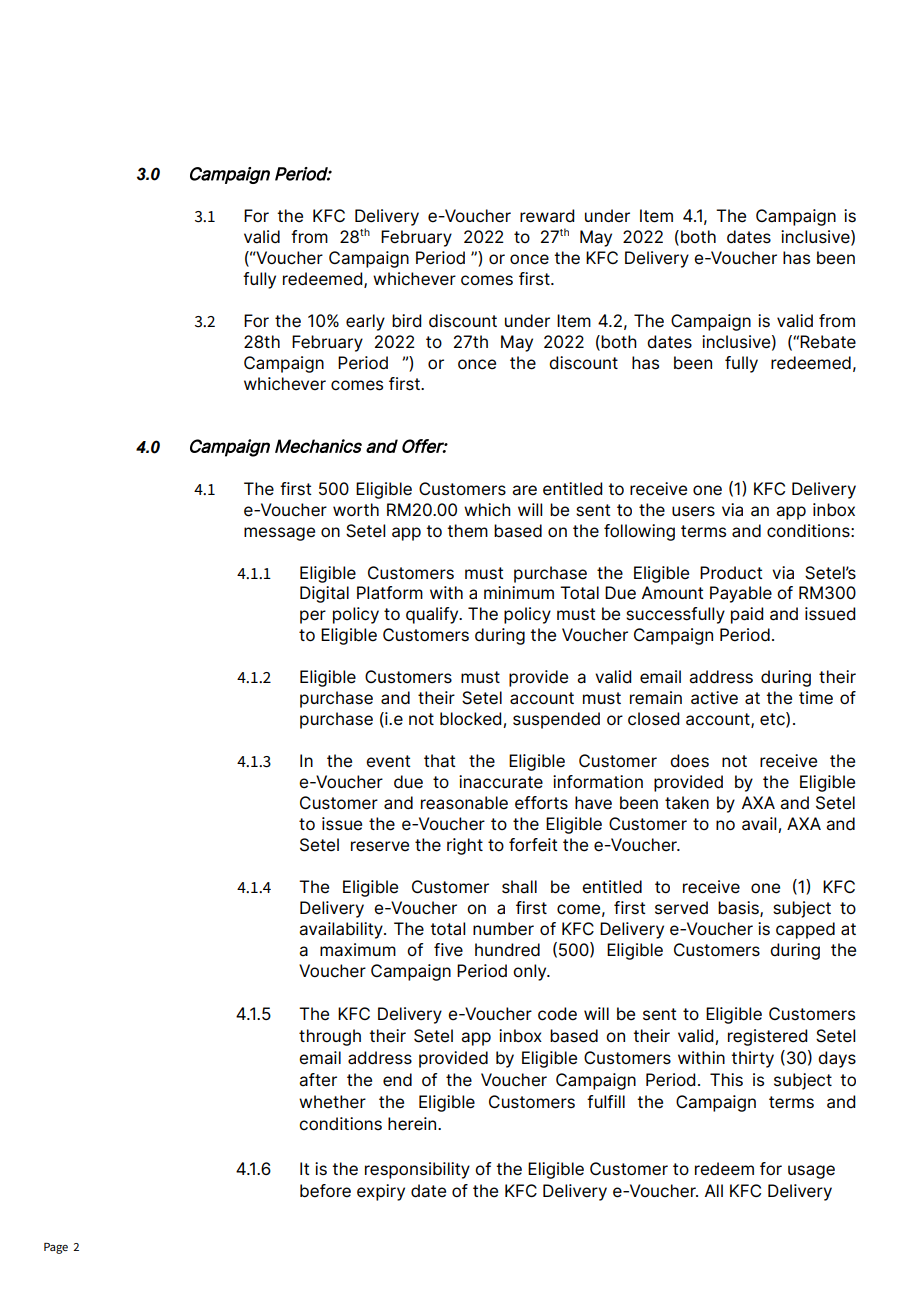  What do you see at coordinates (365, 322) in the screenshot?
I see `early` at bounding box center [365, 322].
